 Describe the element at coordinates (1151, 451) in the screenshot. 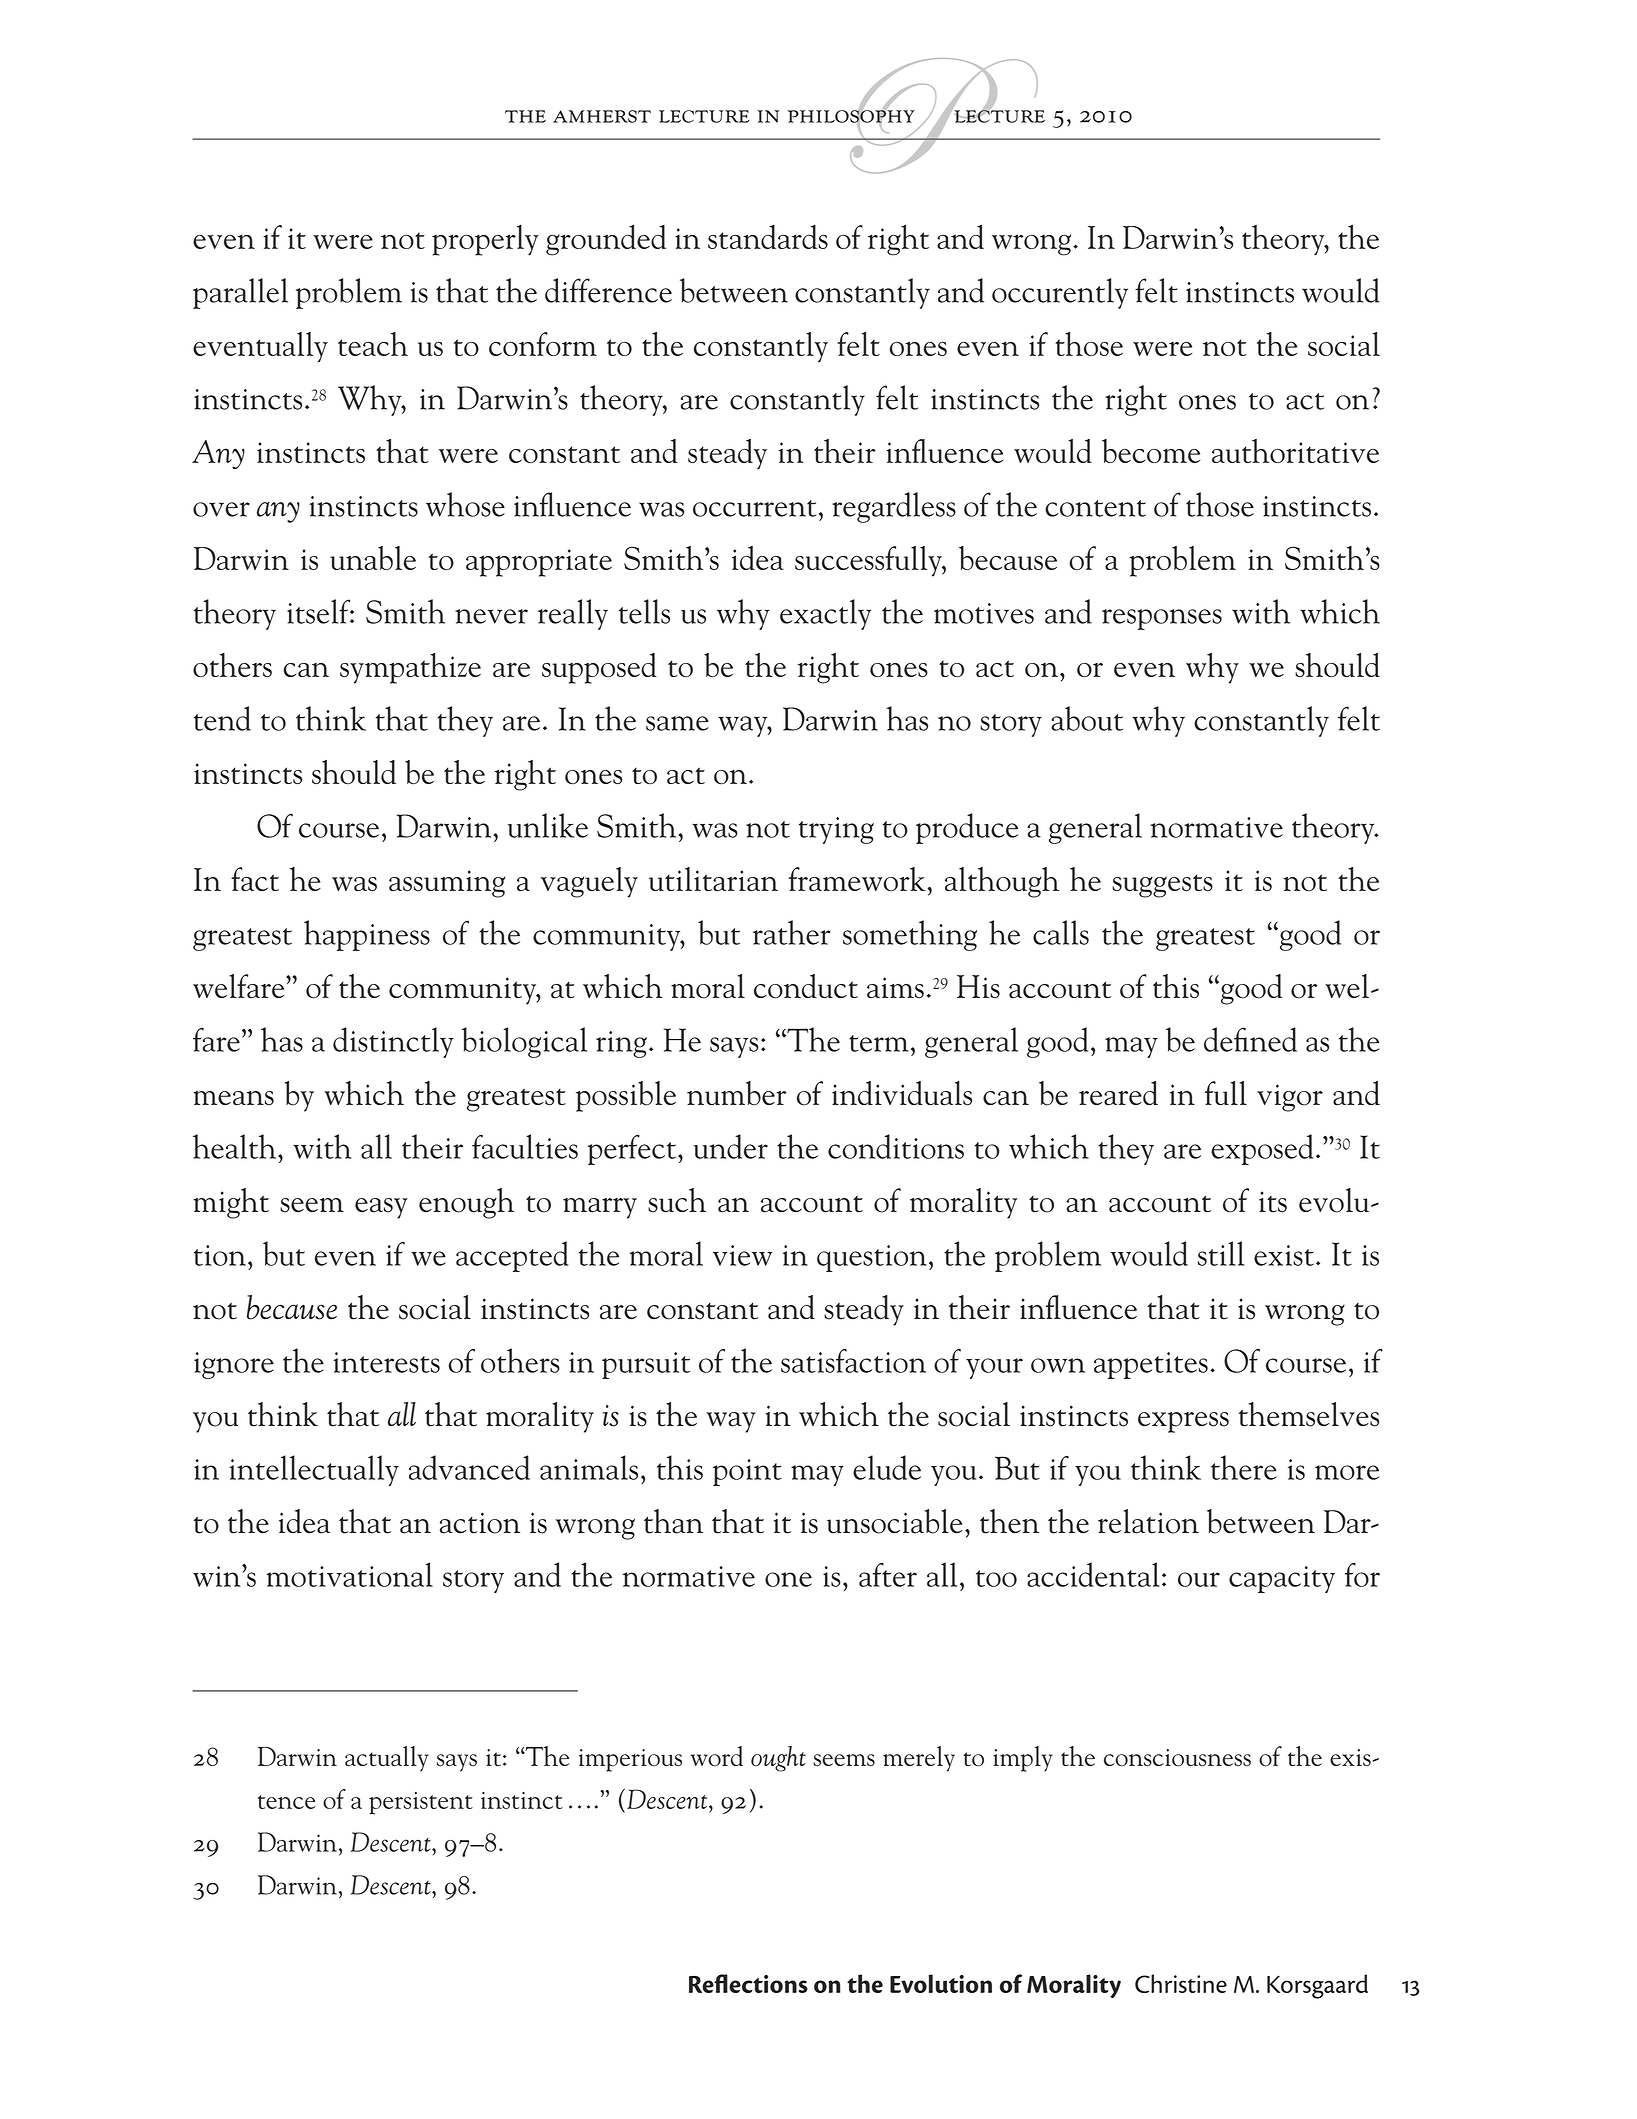

I see `become` at that location.
